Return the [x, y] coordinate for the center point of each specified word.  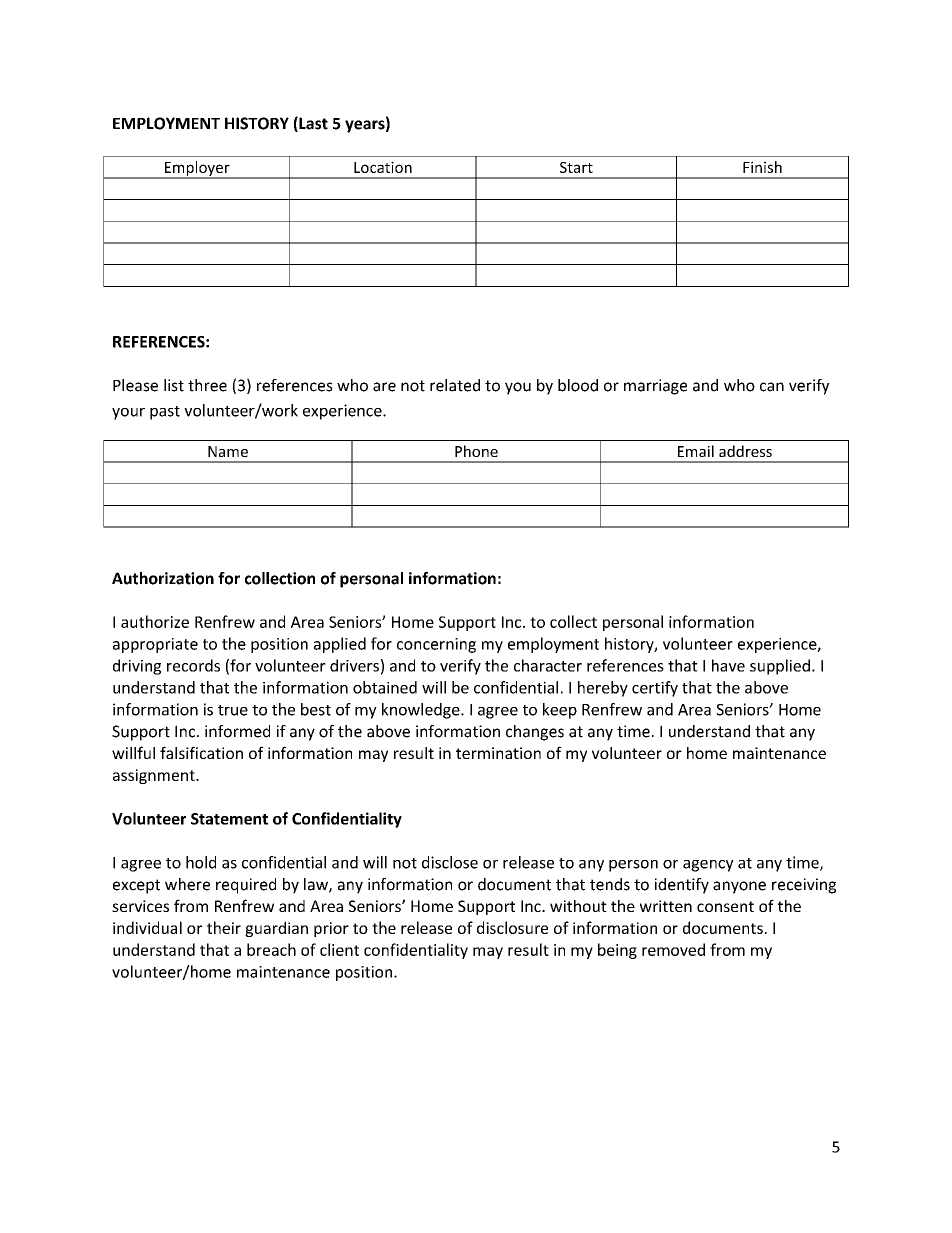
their [224, 927]
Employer [197, 169]
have [728, 665]
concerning [436, 645]
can [772, 387]
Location [383, 167]
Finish [762, 167]
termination [498, 753]
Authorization [163, 578]
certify [655, 689]
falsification [201, 752]
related [455, 385]
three [207, 385]
